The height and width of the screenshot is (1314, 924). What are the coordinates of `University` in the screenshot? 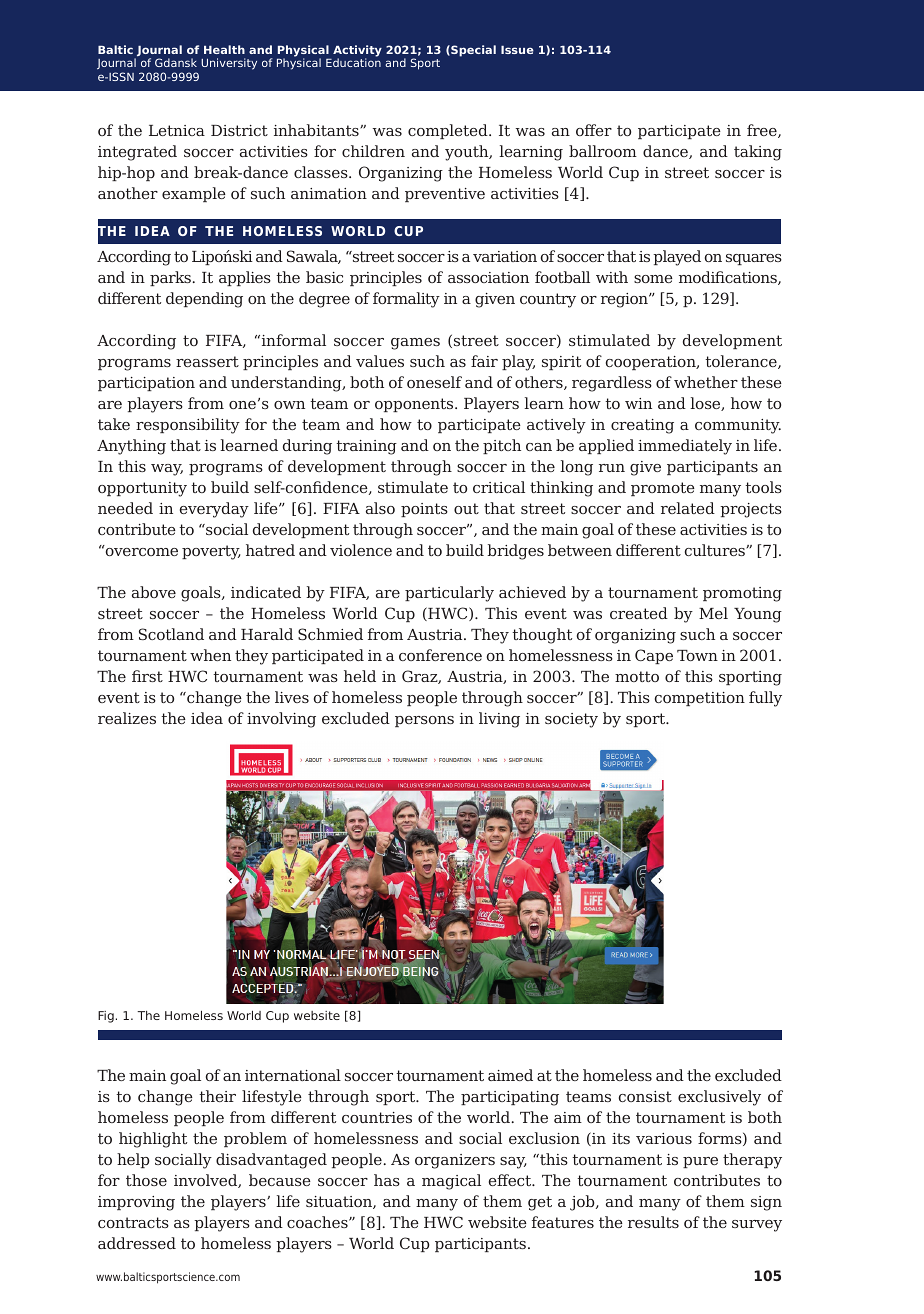 It's located at (229, 64).
